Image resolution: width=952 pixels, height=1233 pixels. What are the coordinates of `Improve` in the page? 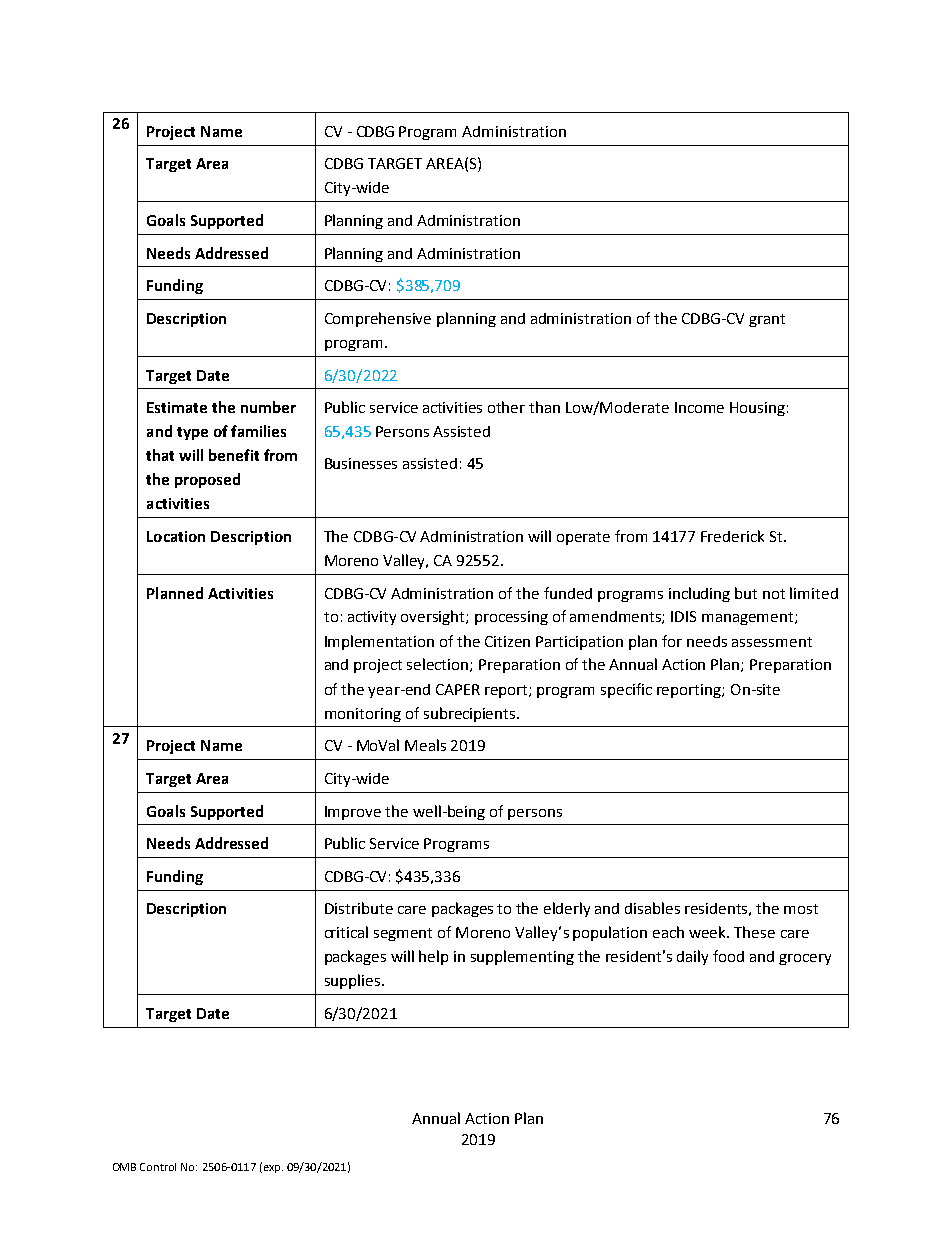 It's located at (353, 813).
